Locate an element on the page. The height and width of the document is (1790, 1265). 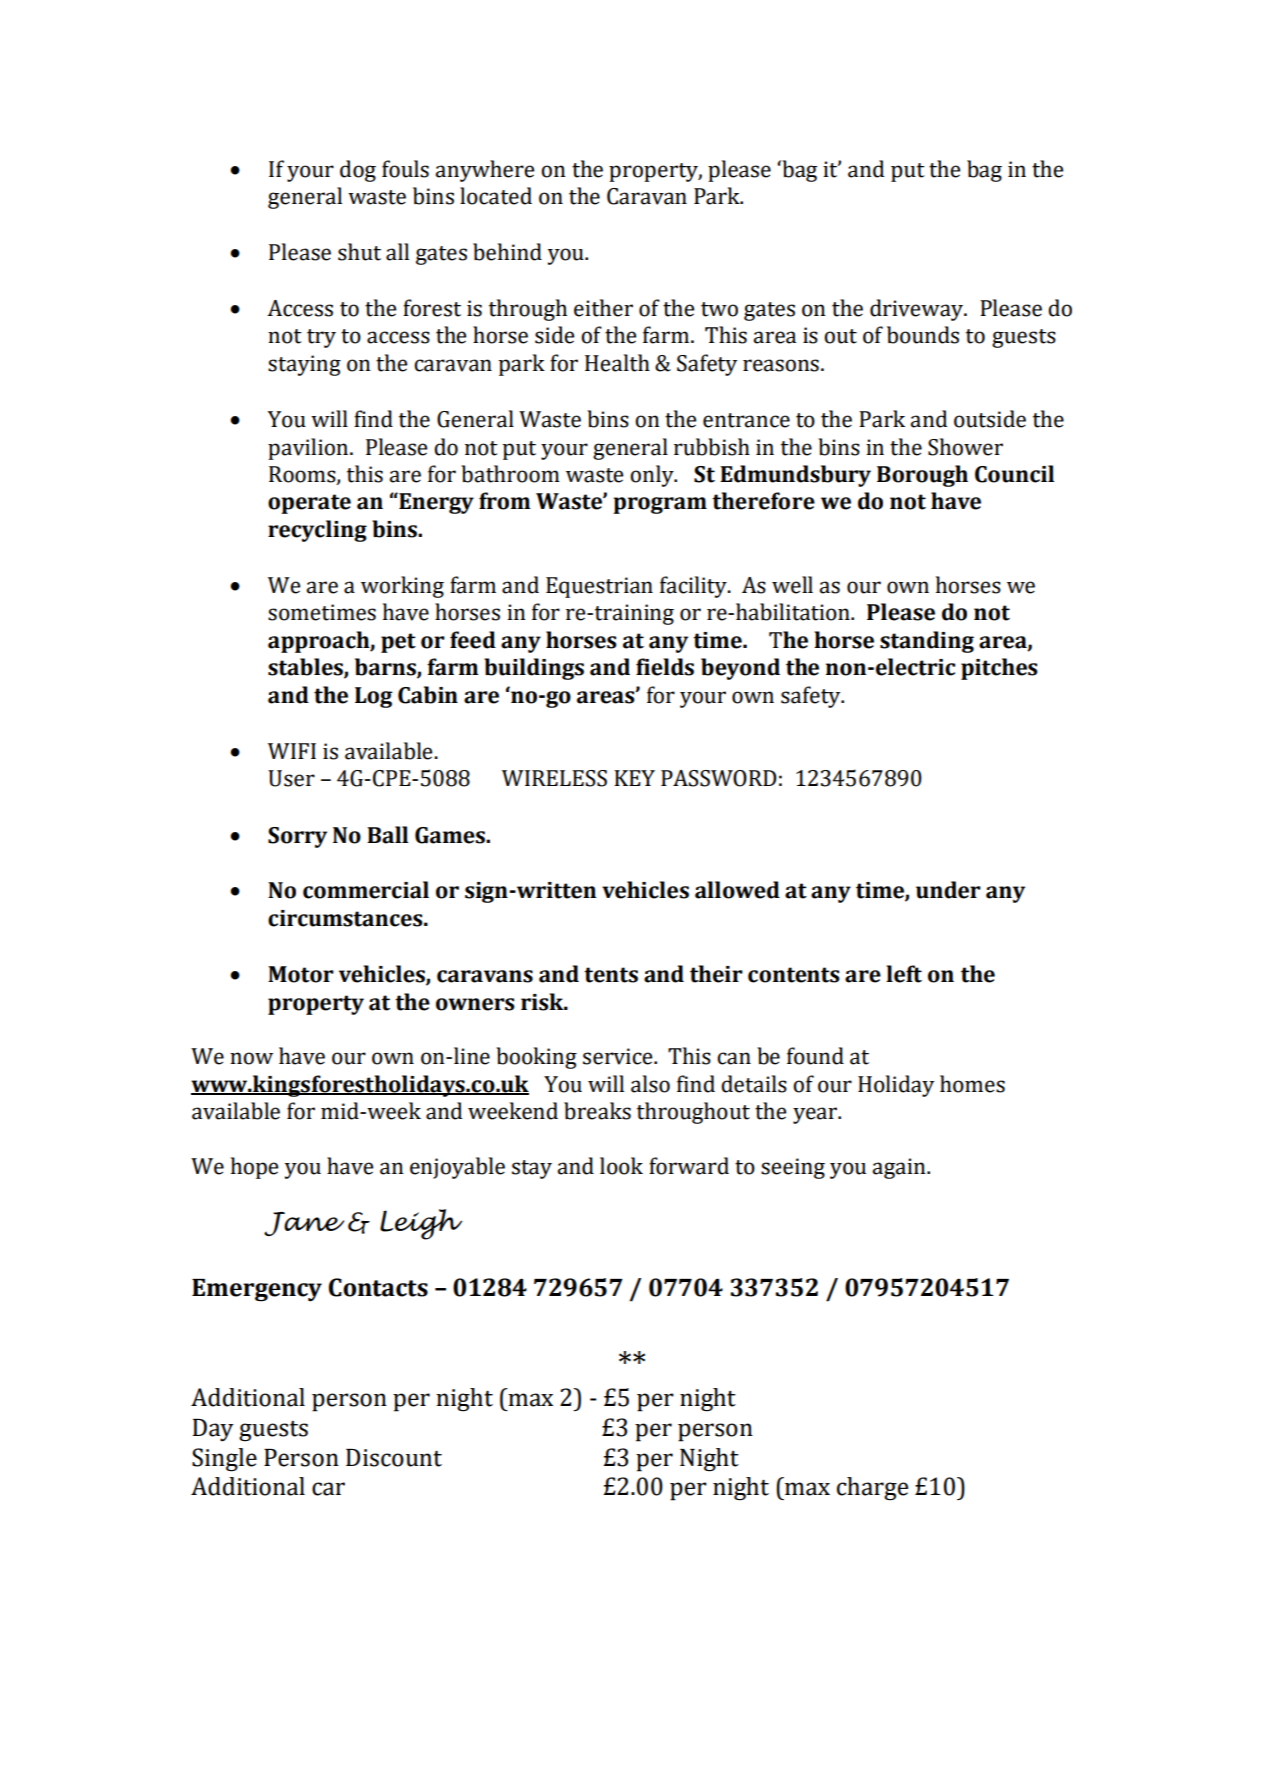
again is located at coordinates (900, 1168).
